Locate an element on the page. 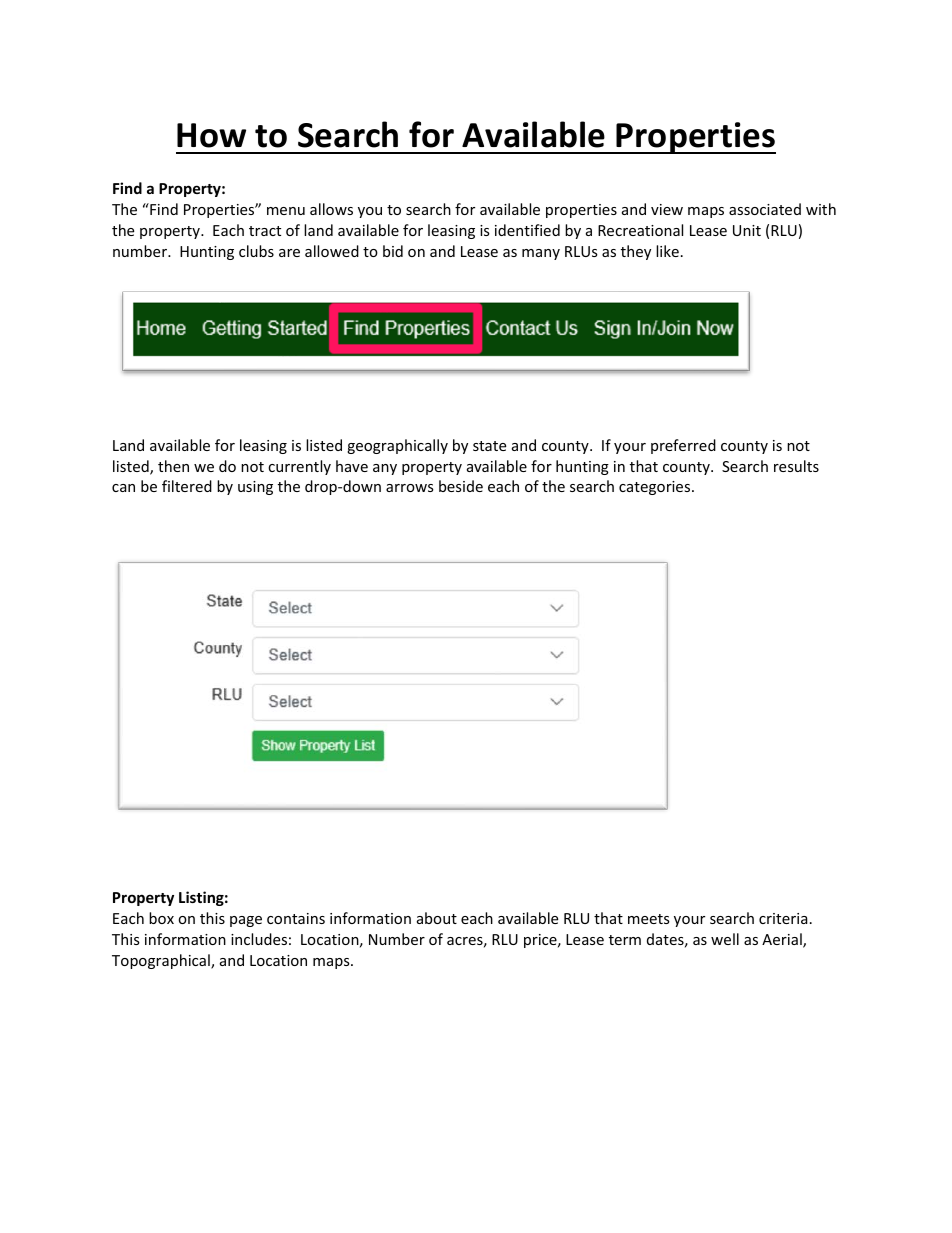 Image resolution: width=952 pixels, height=1233 pixels. preferred is located at coordinates (683, 446).
